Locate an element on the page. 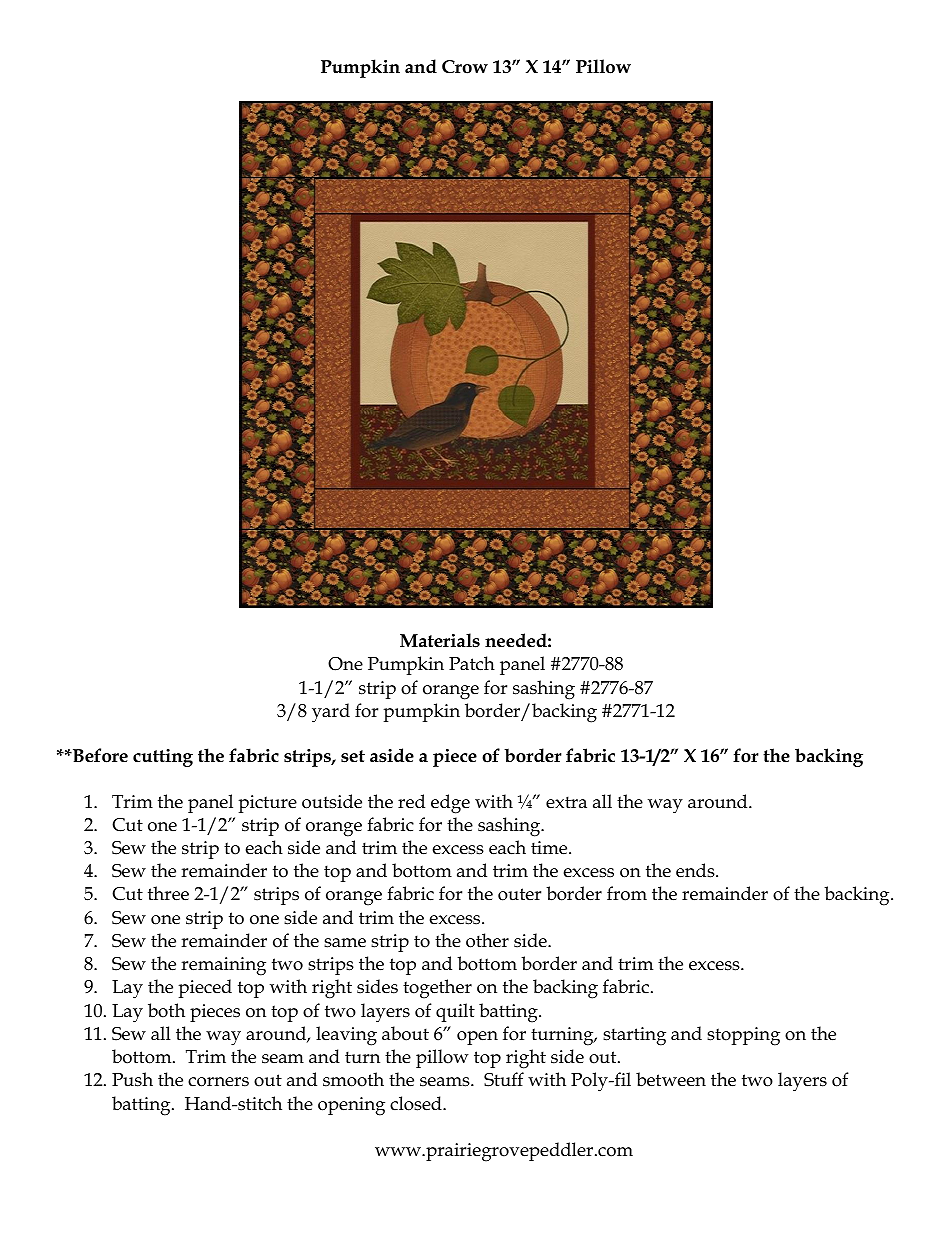 The width and height of the document is (952, 1233). yard is located at coordinates (331, 713).
